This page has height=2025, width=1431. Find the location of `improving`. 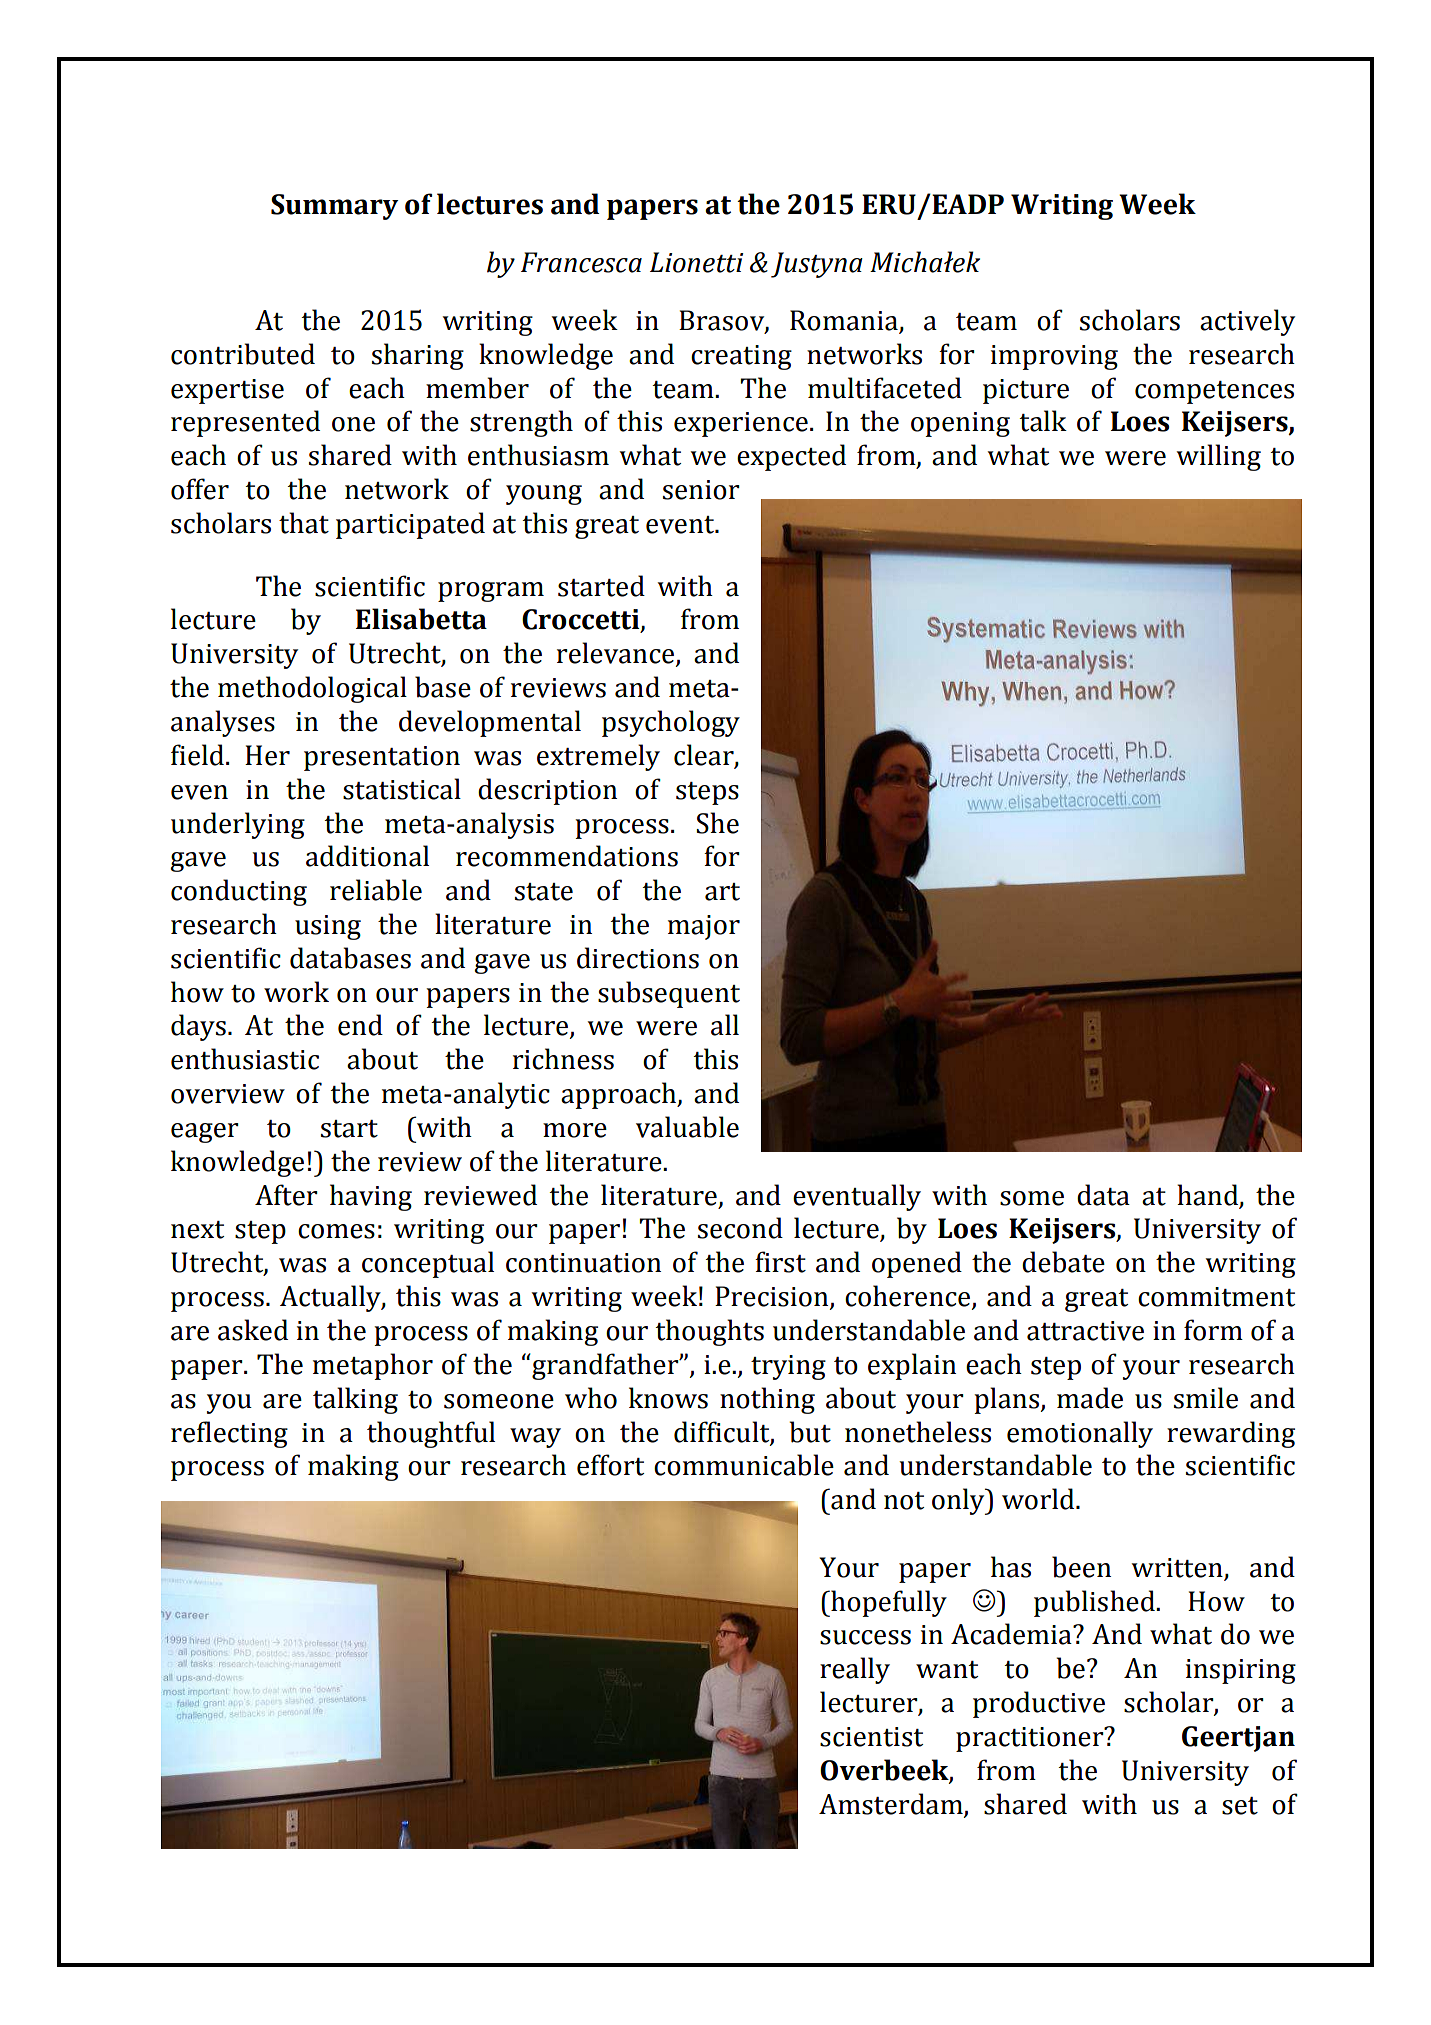

improving is located at coordinates (1054, 357).
